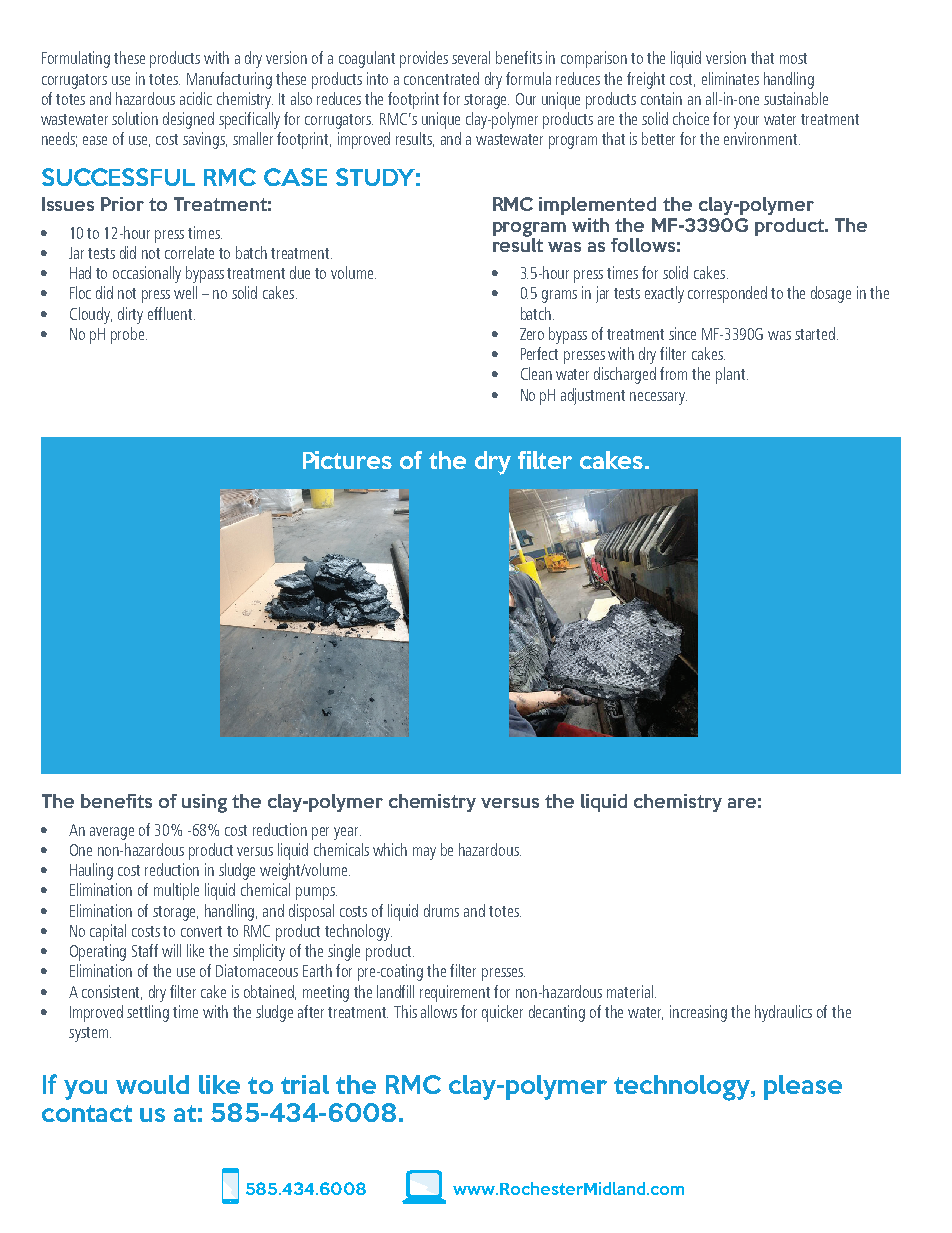 The width and height of the screenshot is (952, 1233). I want to click on corresponded, so click(727, 294).
